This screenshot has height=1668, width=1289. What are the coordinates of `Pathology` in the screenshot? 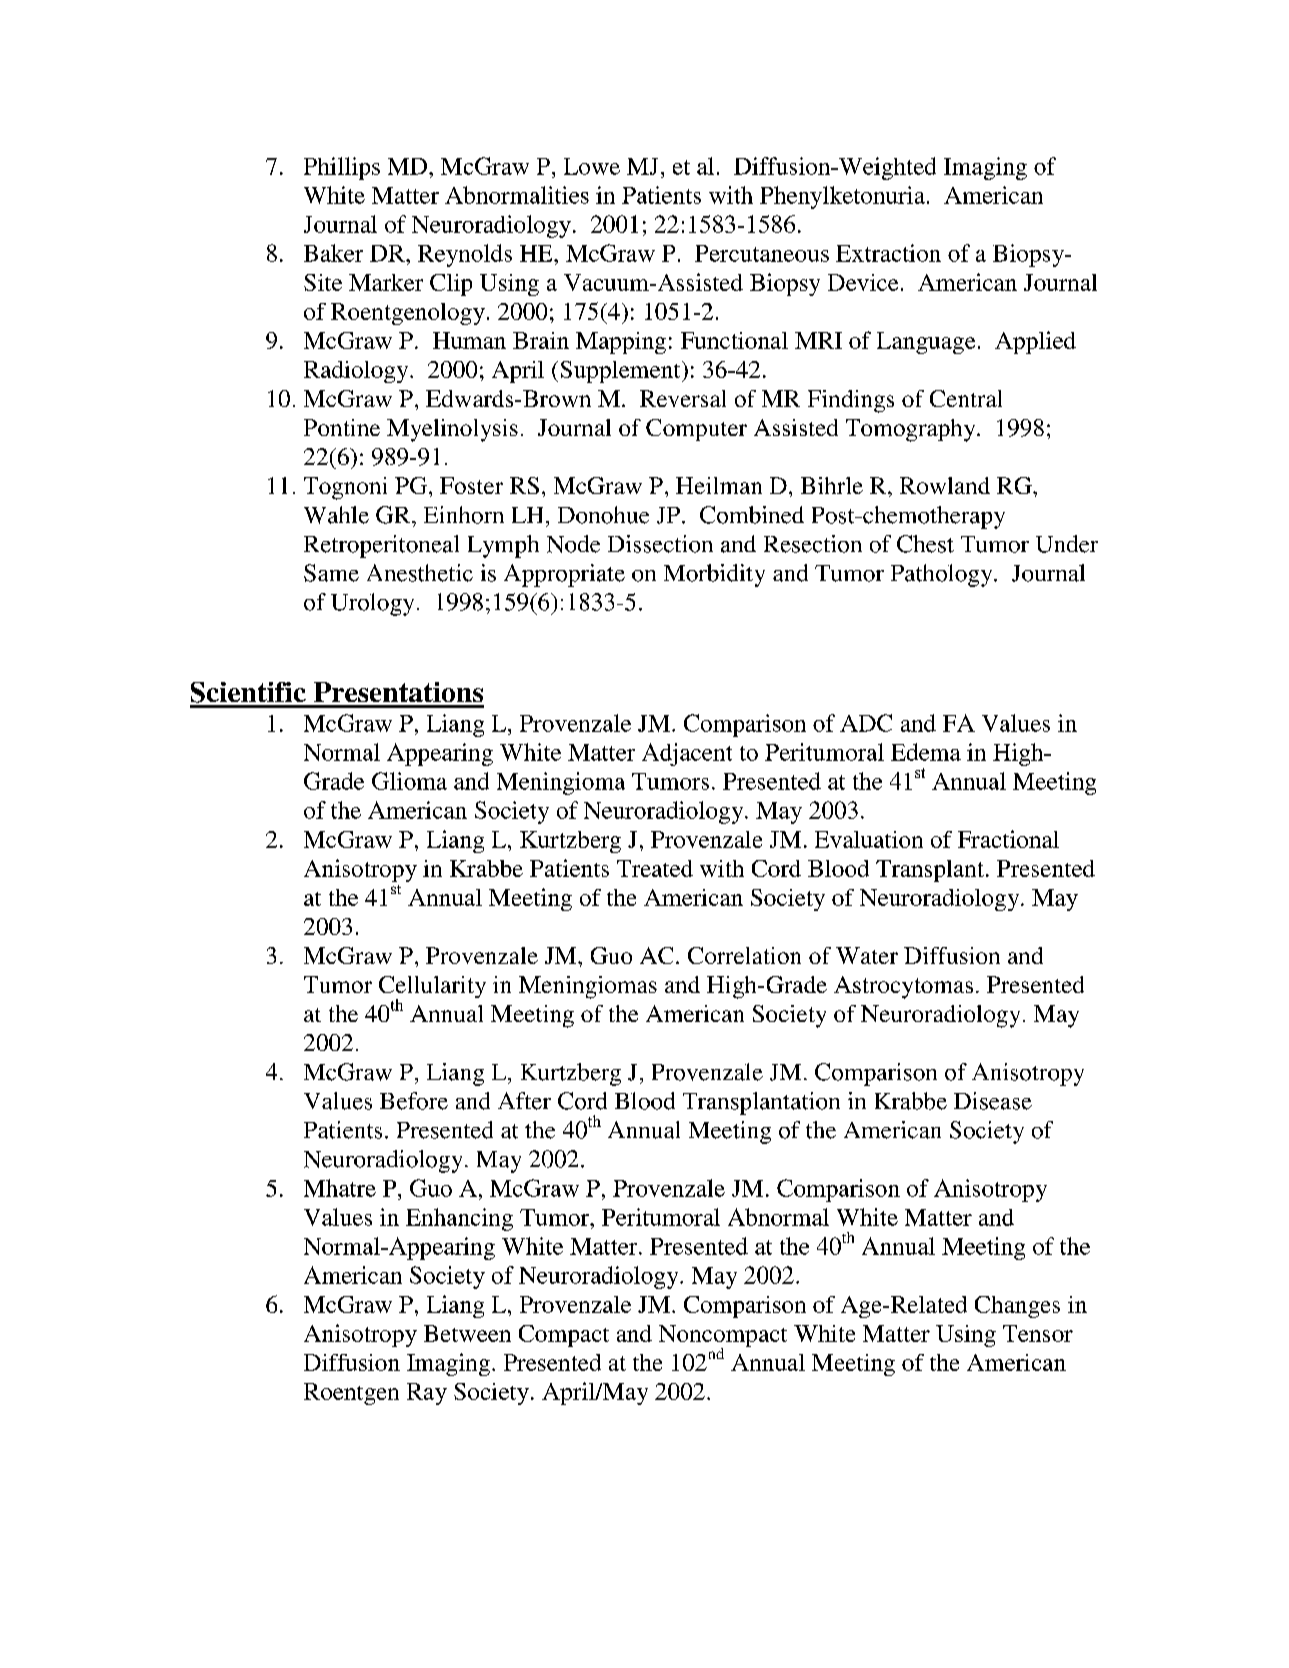 It's located at (943, 575).
